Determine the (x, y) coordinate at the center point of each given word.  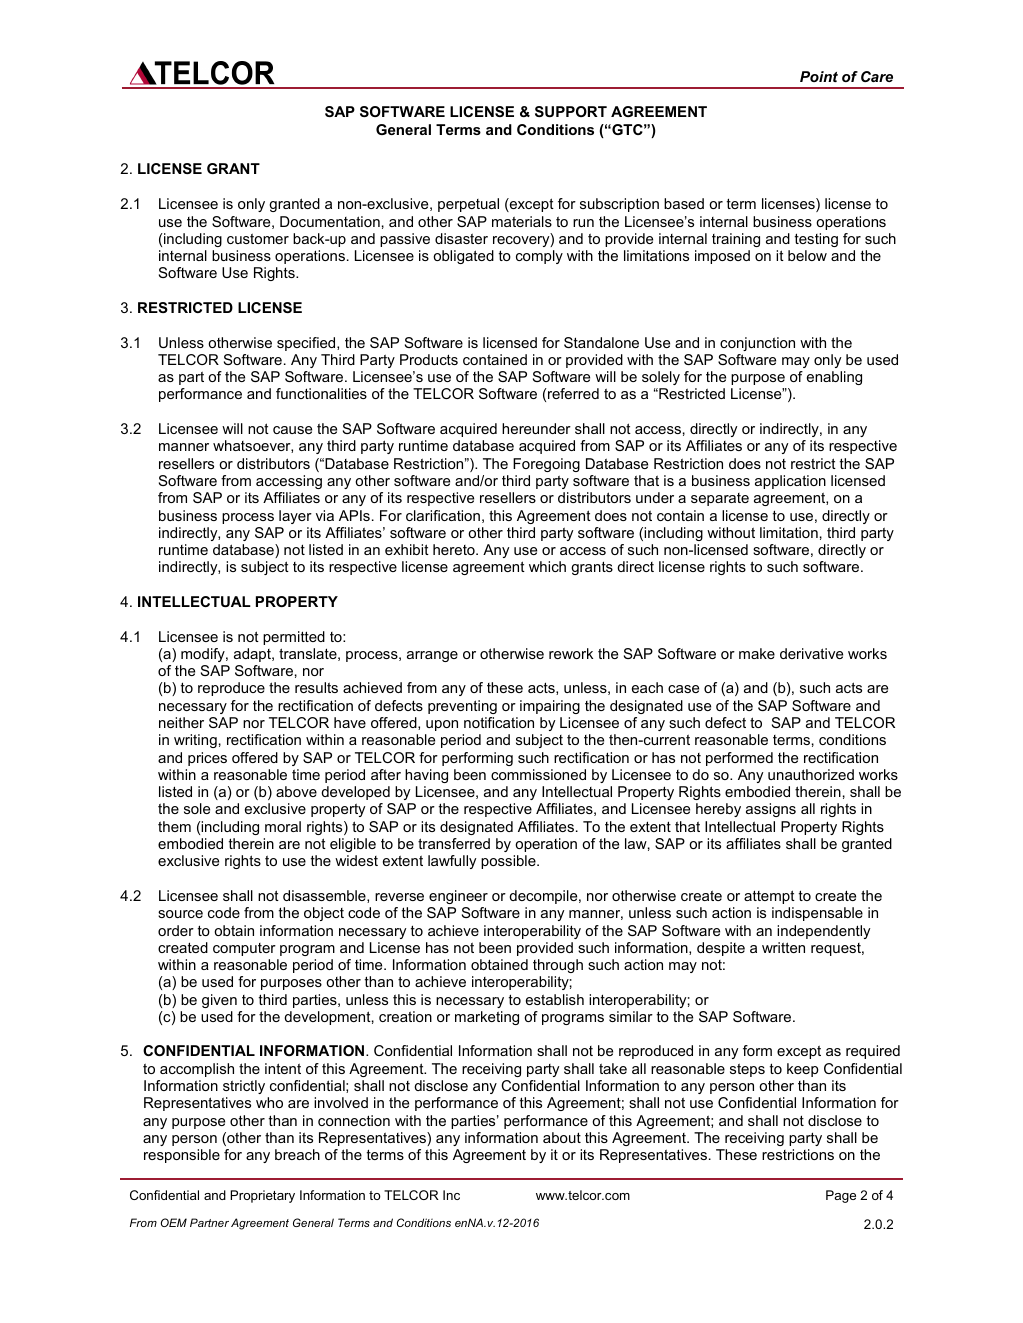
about (562, 1137)
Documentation (330, 221)
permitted (294, 638)
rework (571, 653)
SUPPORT (571, 111)
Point (819, 76)
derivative (811, 653)
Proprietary (262, 1196)
